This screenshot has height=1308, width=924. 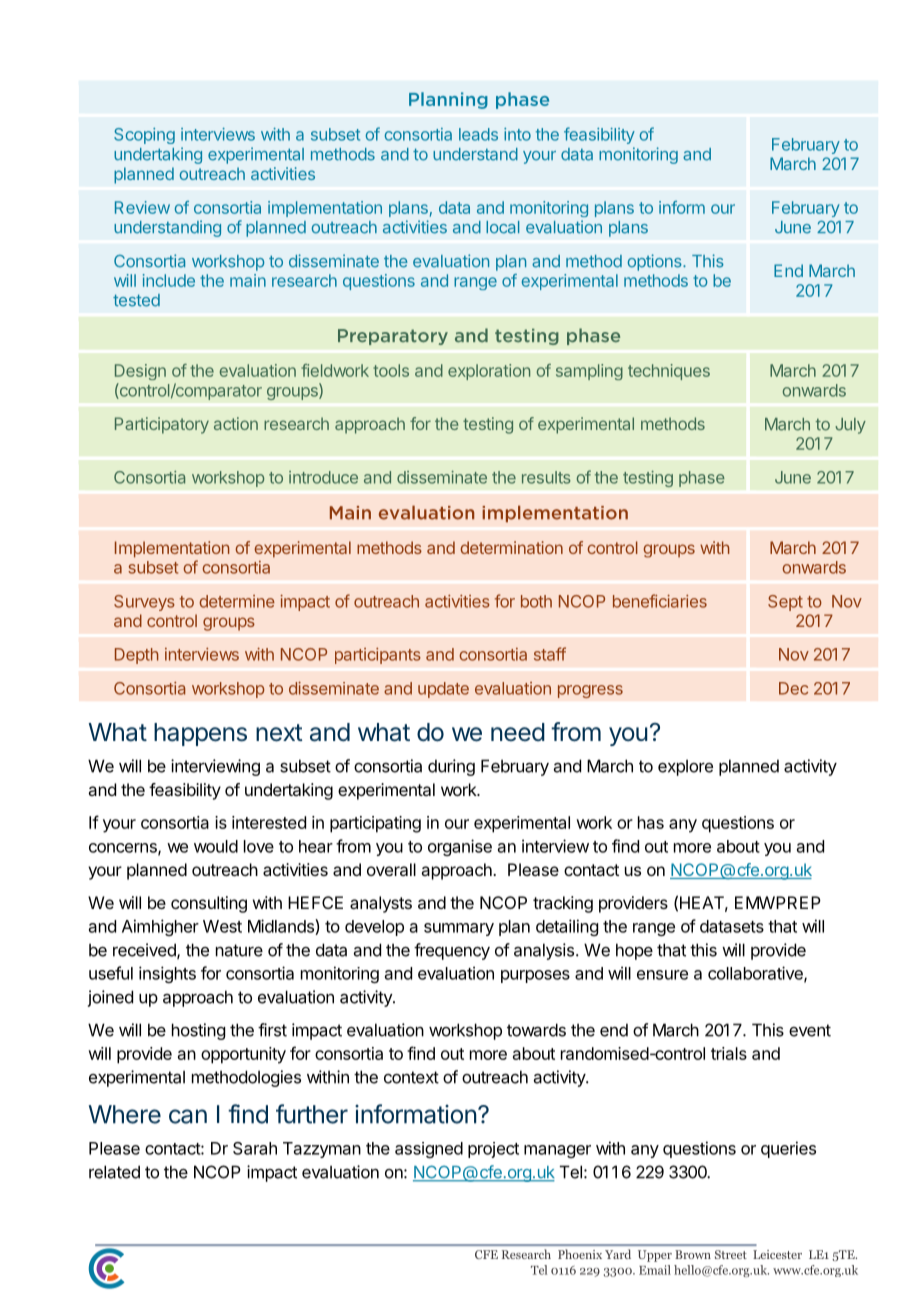 I want to click on explore, so click(x=685, y=767).
